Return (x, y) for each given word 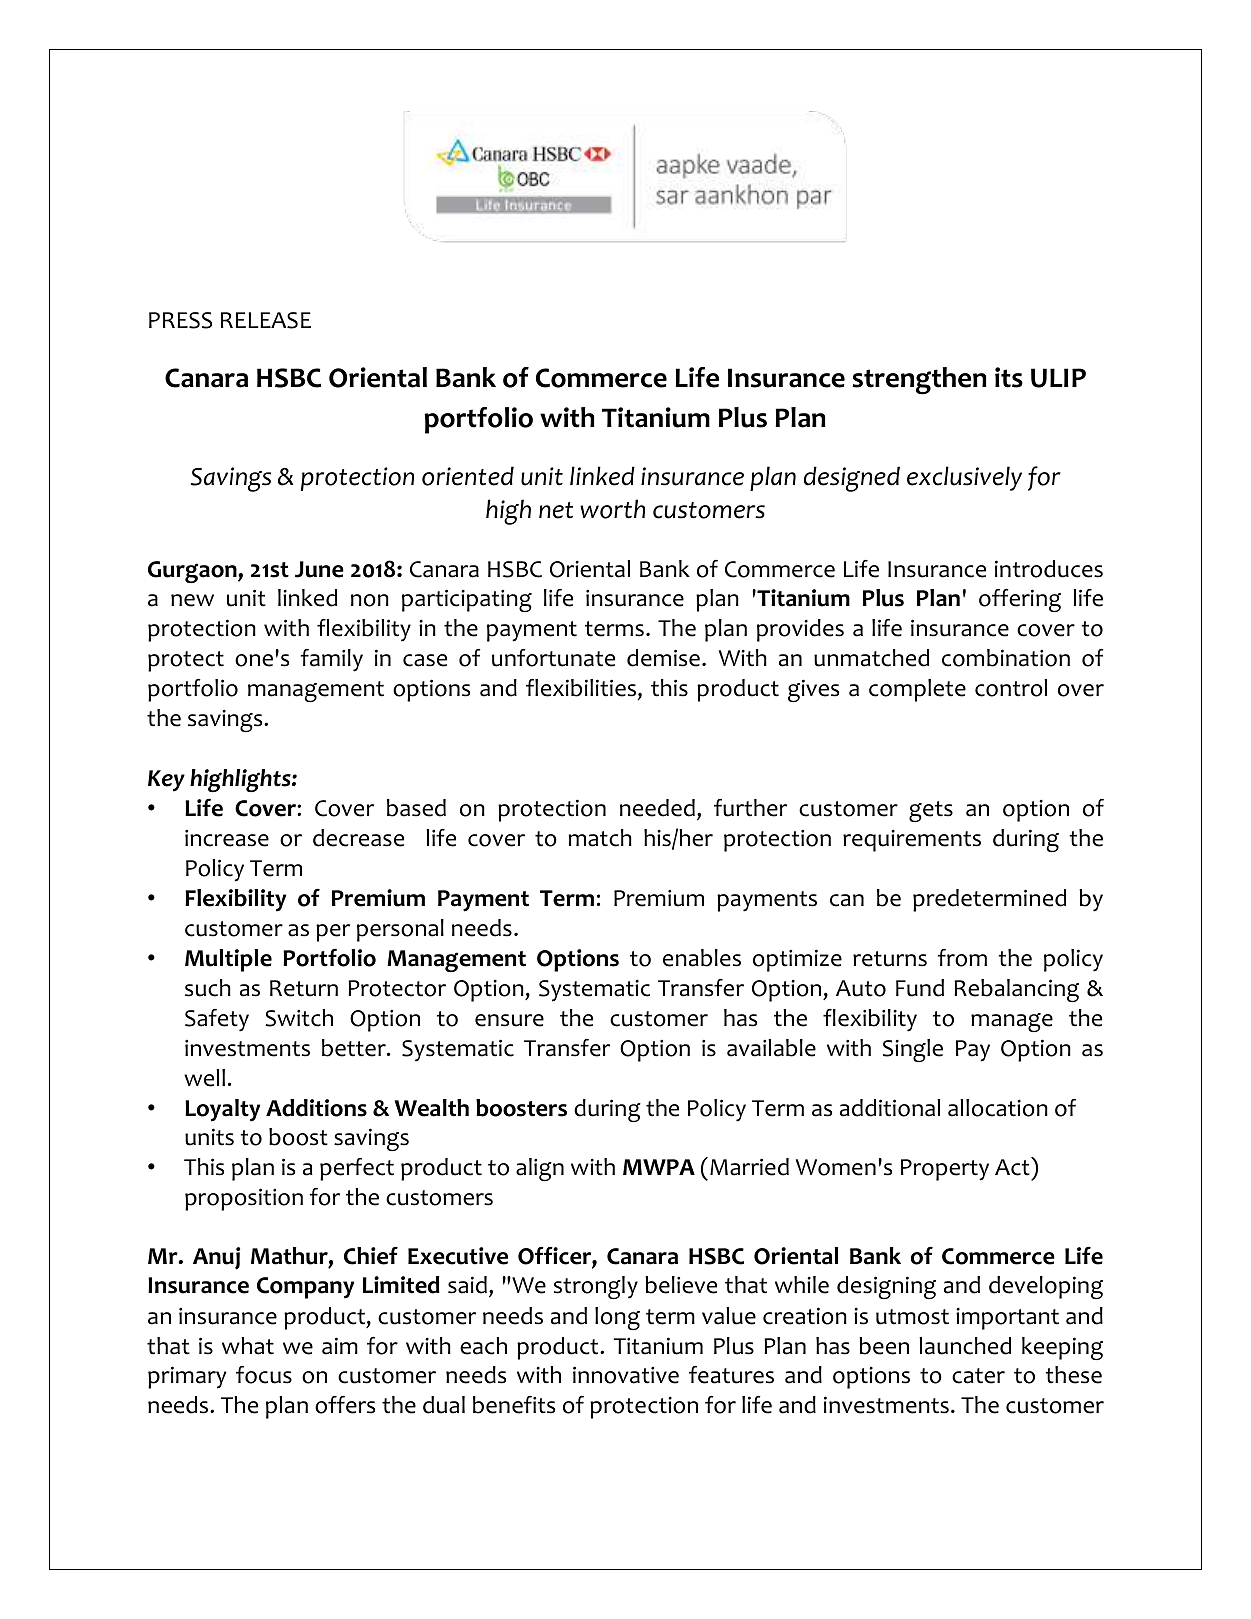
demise (663, 658)
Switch (299, 1018)
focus (264, 1375)
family (332, 660)
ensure (509, 1020)
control (1011, 688)
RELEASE (266, 320)
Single (913, 1050)
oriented (468, 476)
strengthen (919, 381)
